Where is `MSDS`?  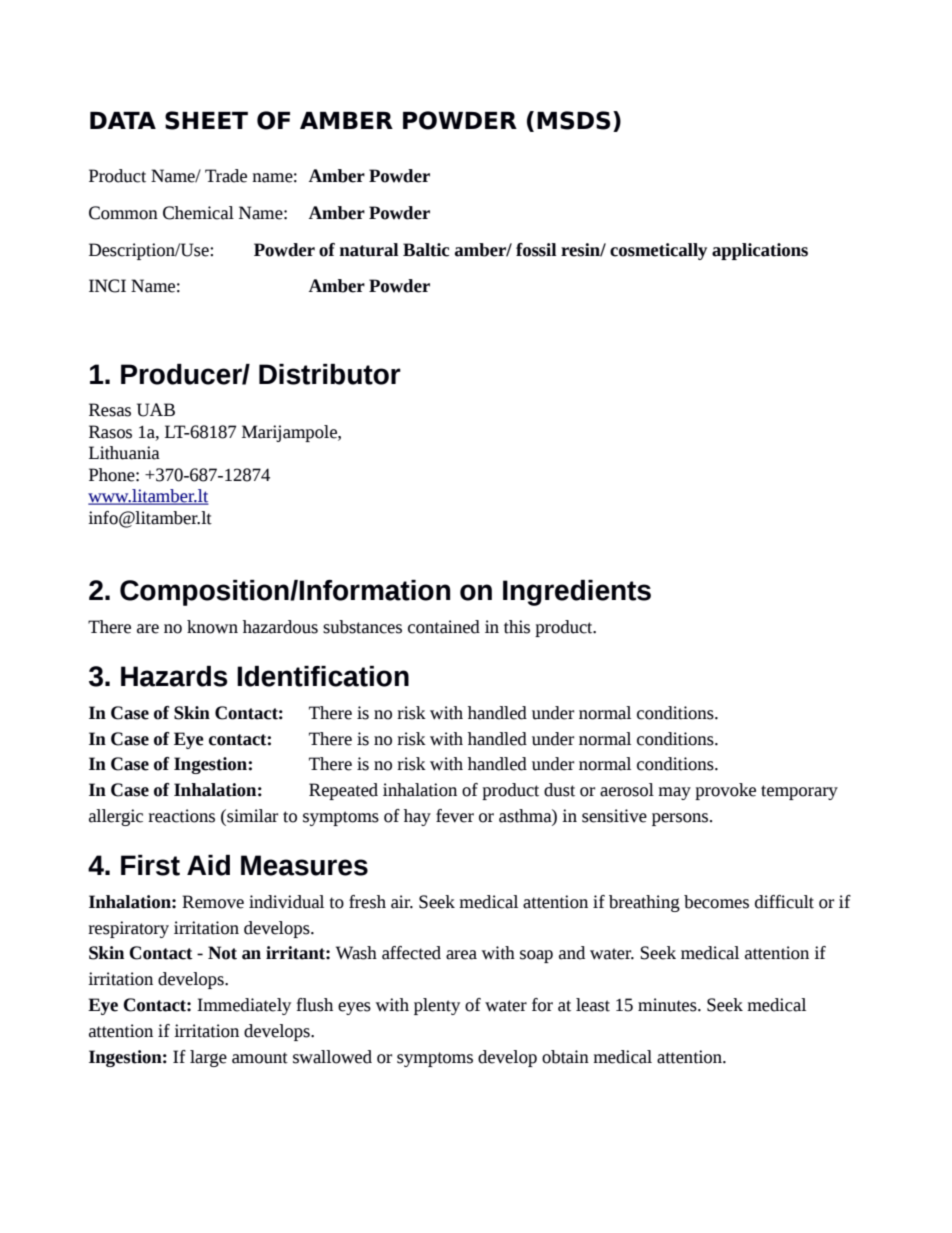
MSDS is located at coordinates (574, 120).
